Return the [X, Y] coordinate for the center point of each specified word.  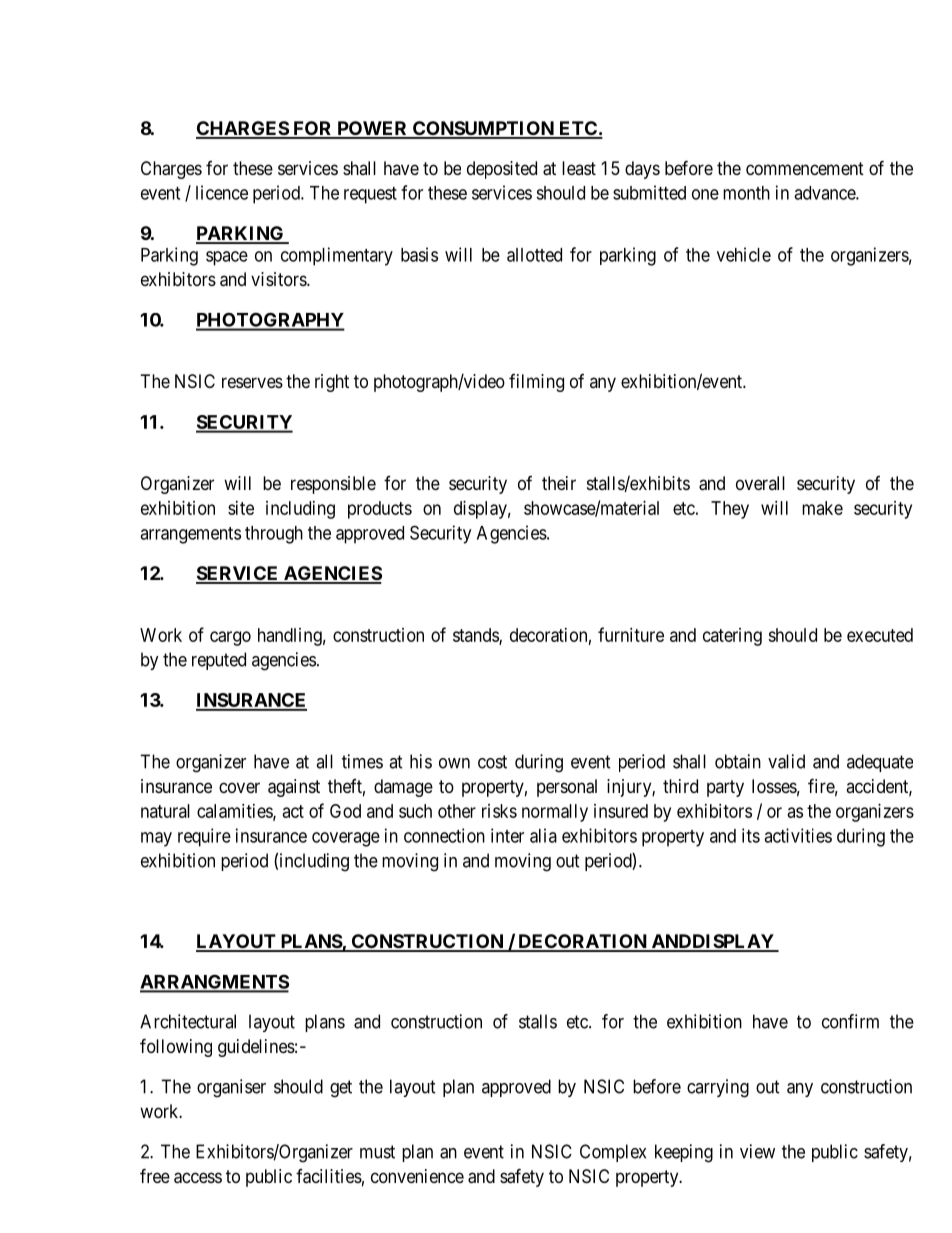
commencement [805, 168]
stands [476, 636]
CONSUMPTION [483, 129]
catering [732, 637]
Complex [613, 1153]
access [198, 1178]
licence [222, 192]
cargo [230, 638]
